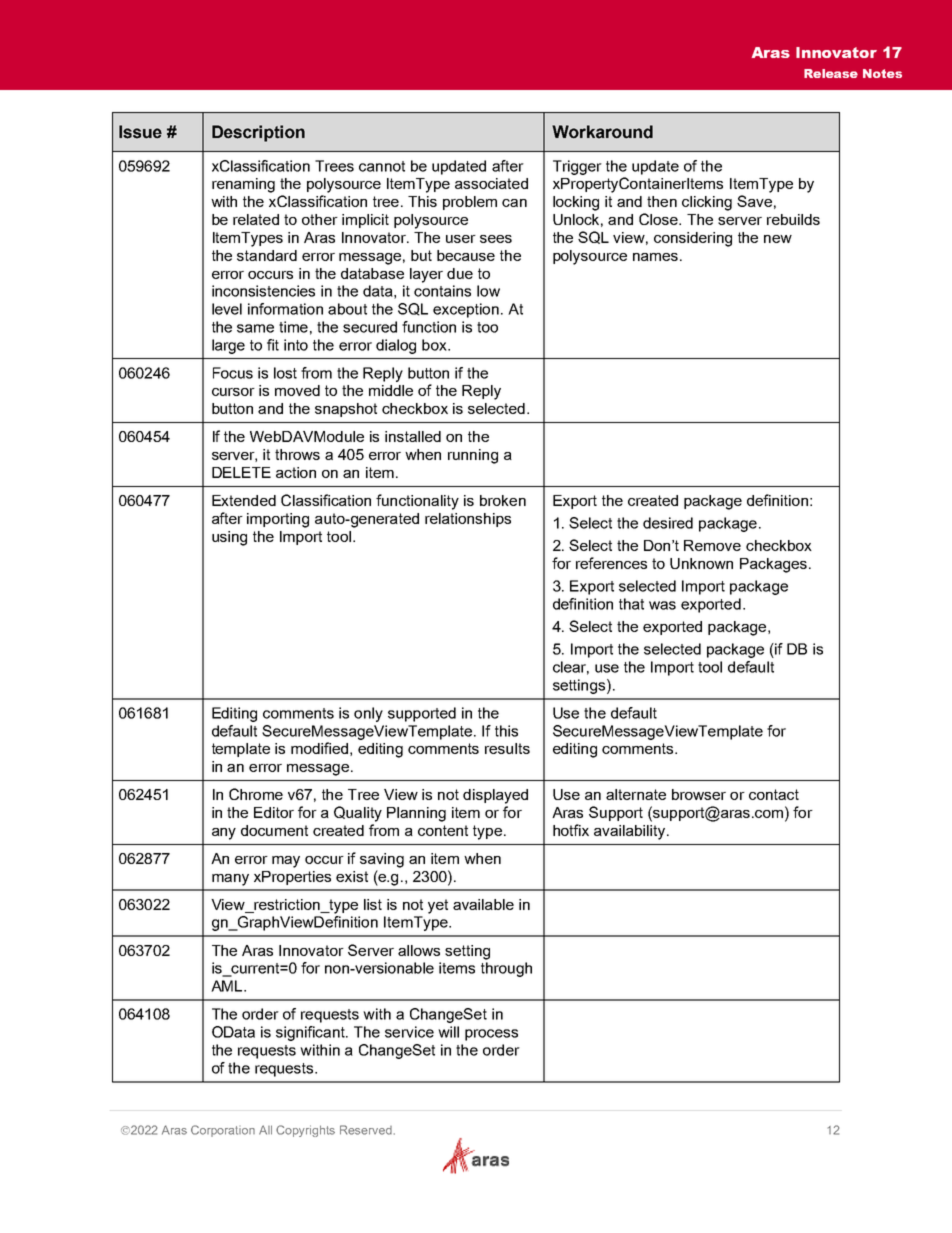 This screenshot has width=952, height=1233. What do you see at coordinates (774, 794) in the screenshot?
I see `contact` at bounding box center [774, 794].
